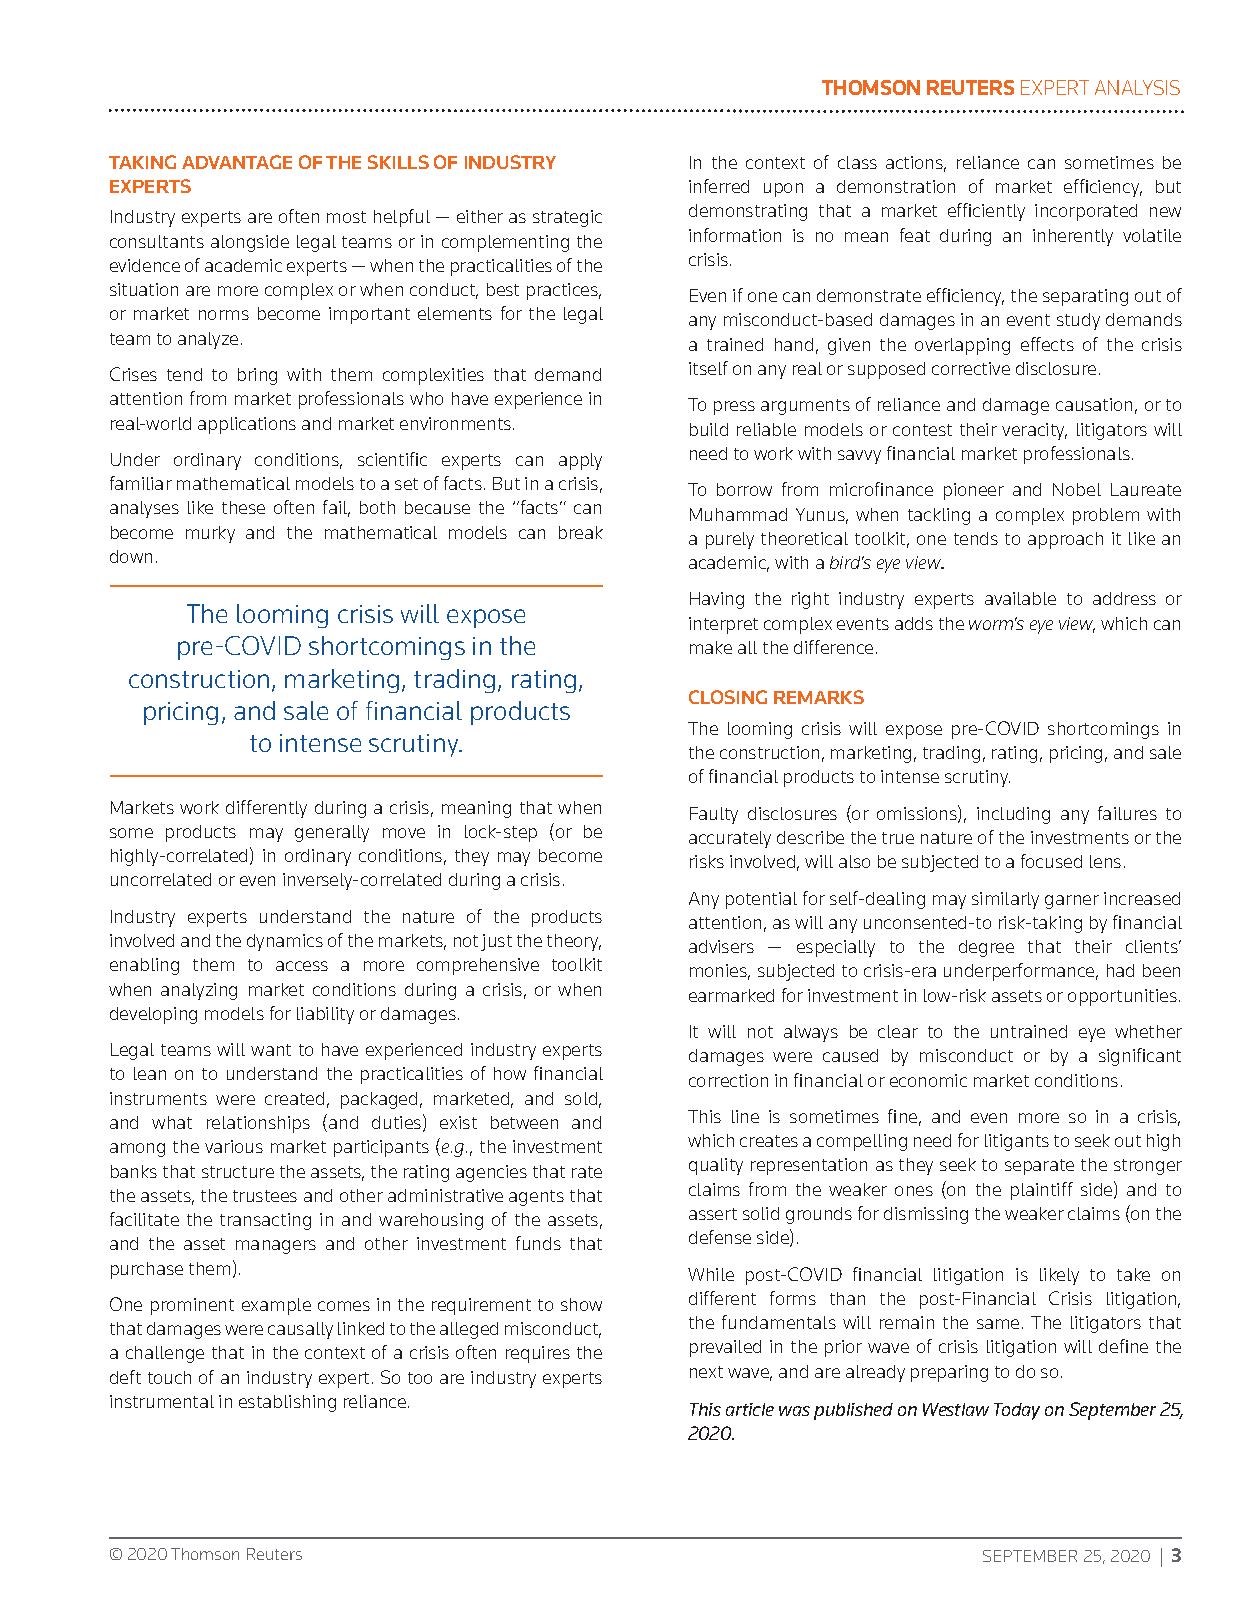 The width and height of the document is (1237, 1601). Describe the element at coordinates (574, 942) in the document. I see `theory` at that location.
